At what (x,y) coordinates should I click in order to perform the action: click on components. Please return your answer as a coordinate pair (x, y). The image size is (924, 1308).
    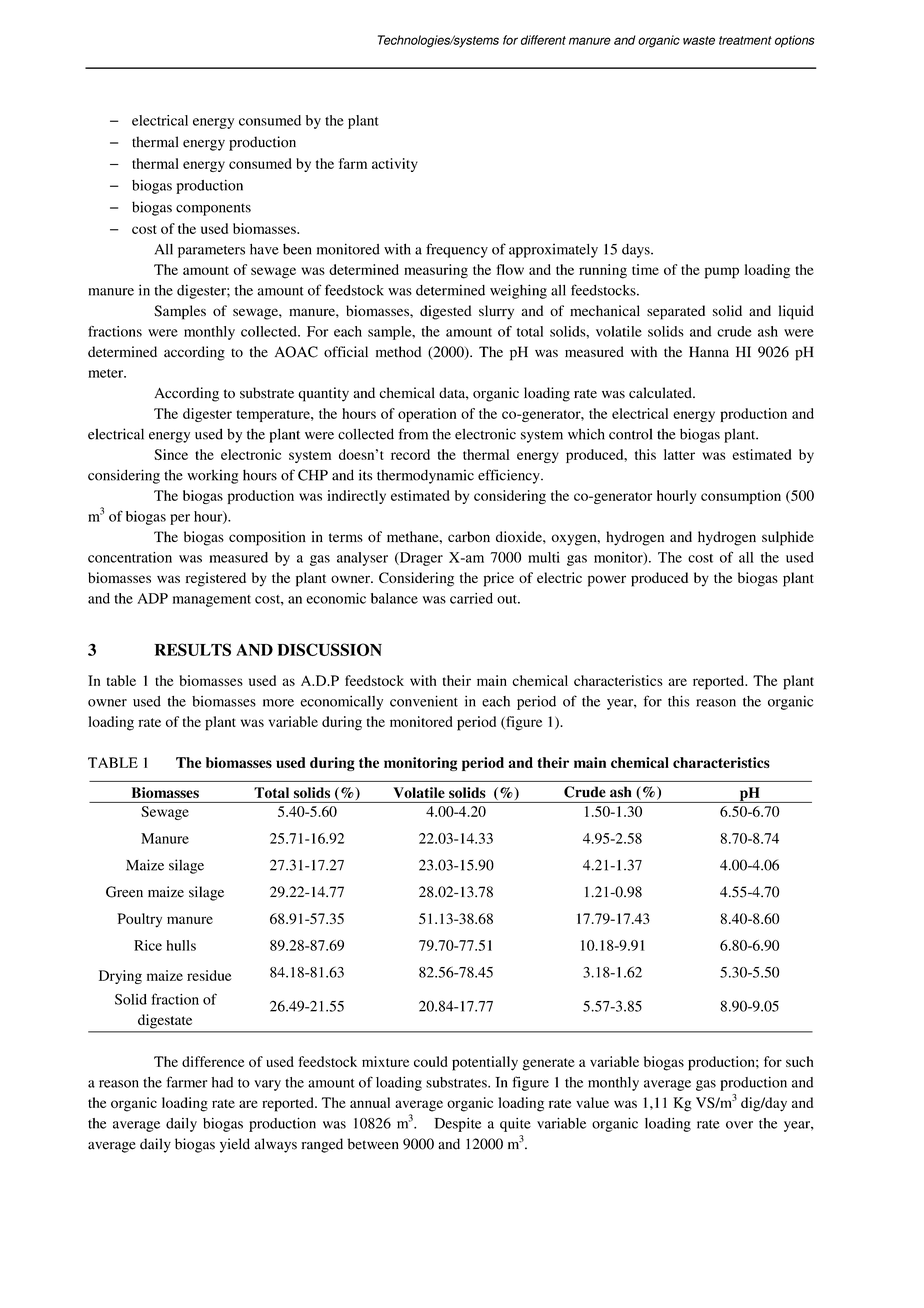
    Looking at the image, I should click on (213, 209).
